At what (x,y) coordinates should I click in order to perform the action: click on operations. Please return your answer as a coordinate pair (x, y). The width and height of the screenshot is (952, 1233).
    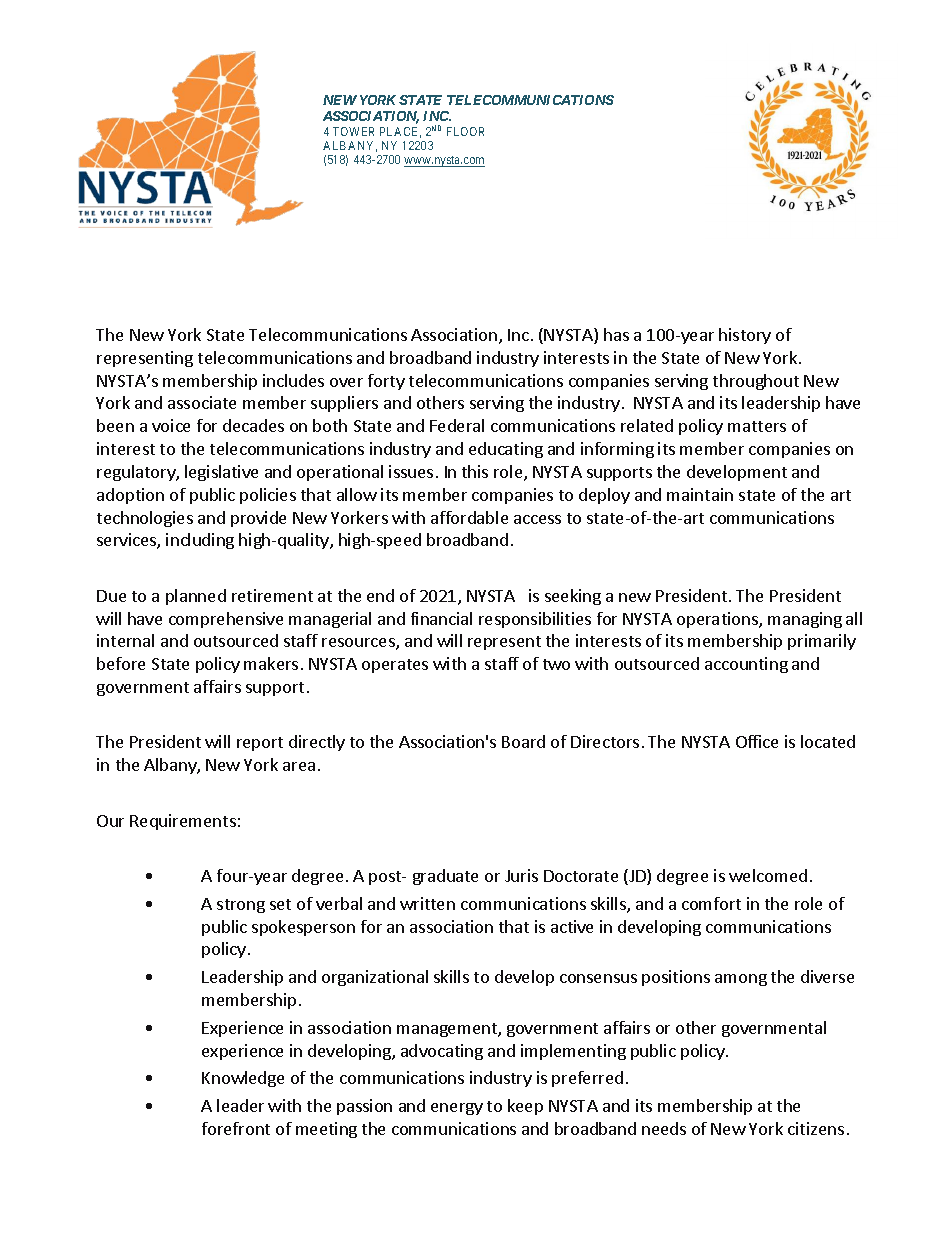
    Looking at the image, I should click on (718, 620).
